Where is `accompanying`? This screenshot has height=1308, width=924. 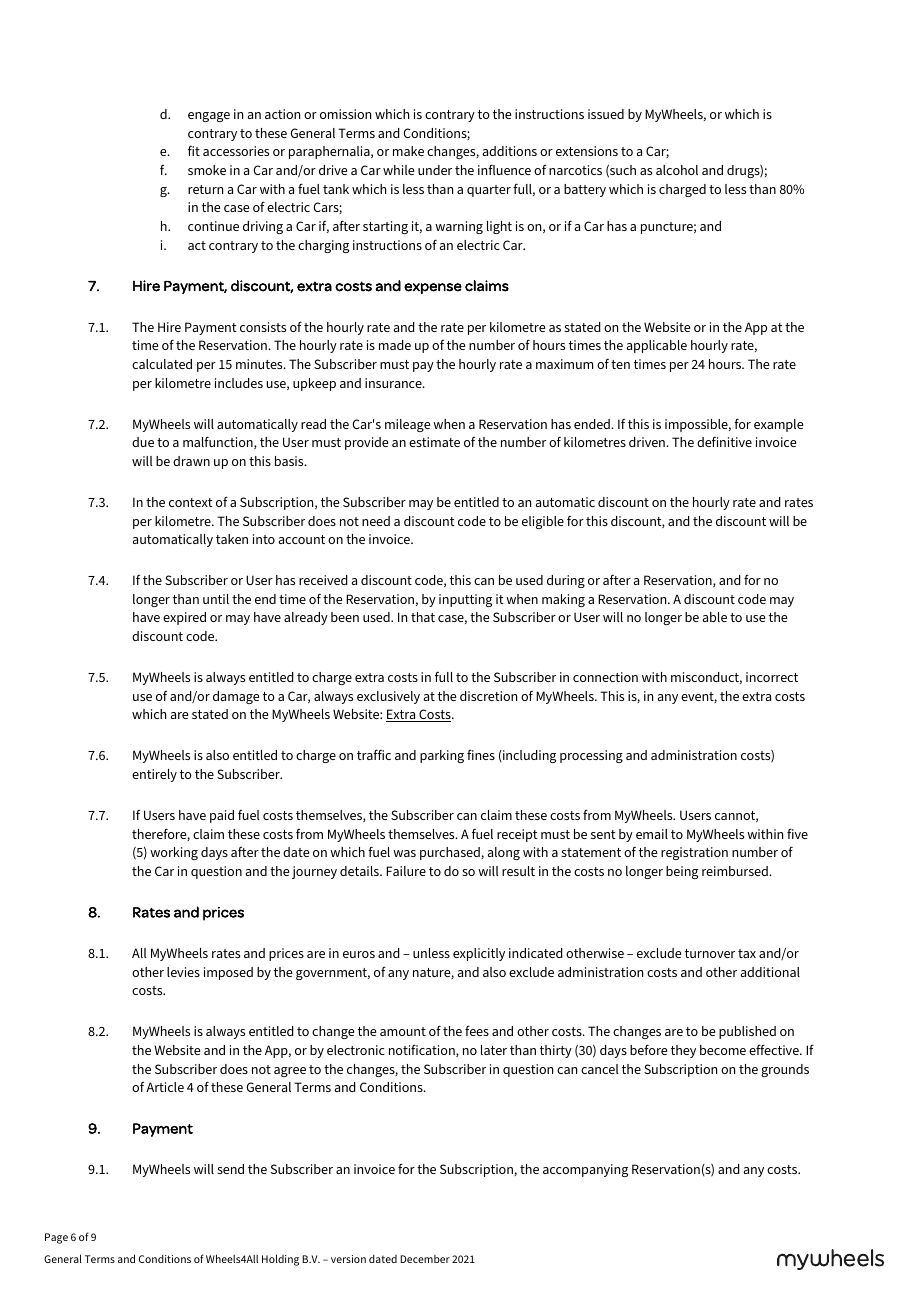 accompanying is located at coordinates (585, 1170).
